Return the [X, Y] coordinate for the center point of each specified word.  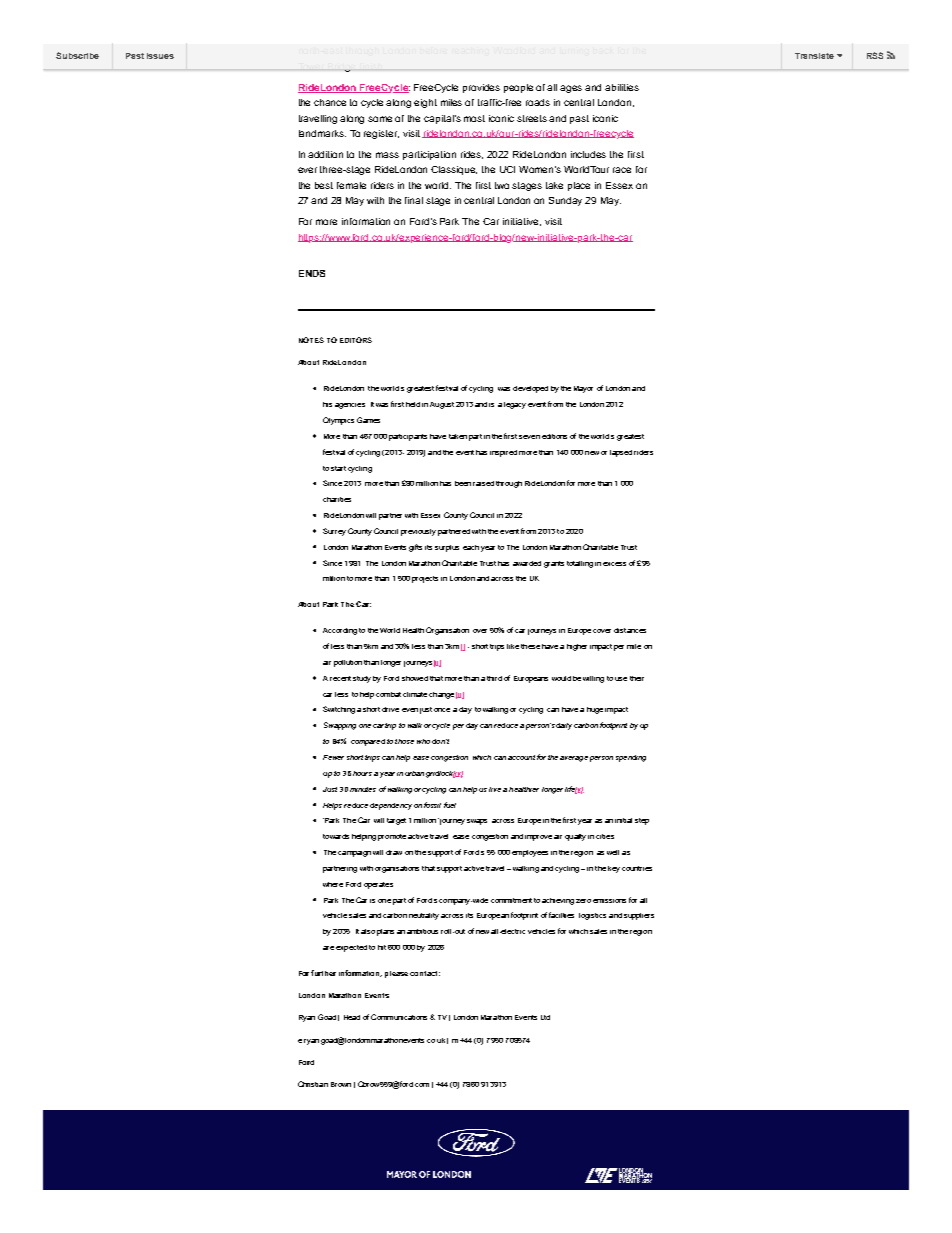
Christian [313, 1084]
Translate [814, 56]
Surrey [334, 532]
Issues [160, 56]
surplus [447, 548]
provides [481, 88]
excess [614, 564]
